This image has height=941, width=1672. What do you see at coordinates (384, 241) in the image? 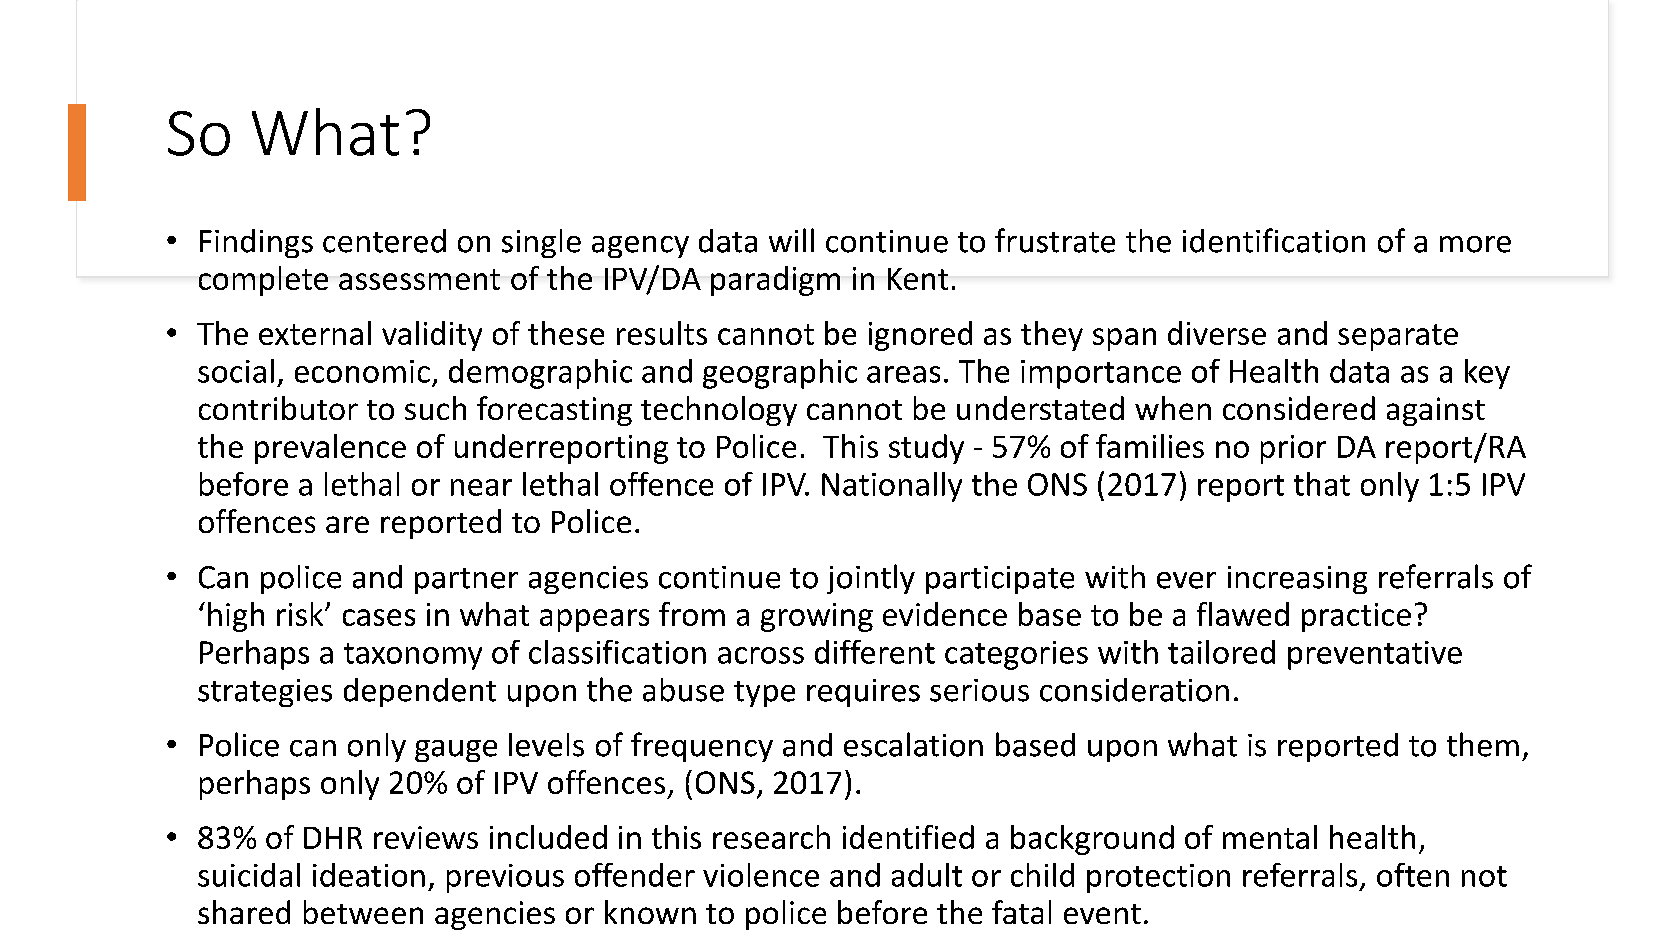
I see `centered` at bounding box center [384, 241].
